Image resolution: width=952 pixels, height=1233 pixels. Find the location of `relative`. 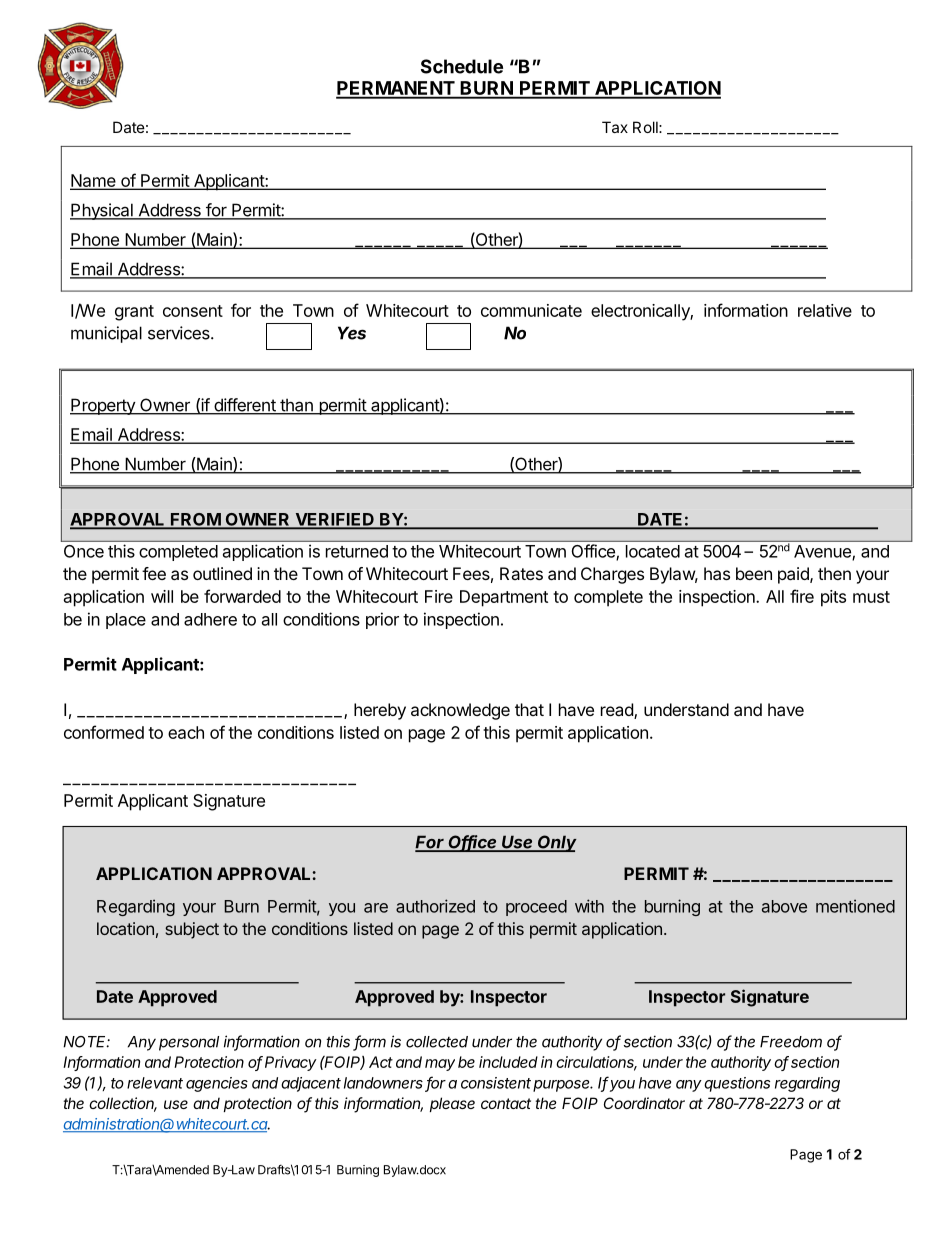

relative is located at coordinates (825, 310).
